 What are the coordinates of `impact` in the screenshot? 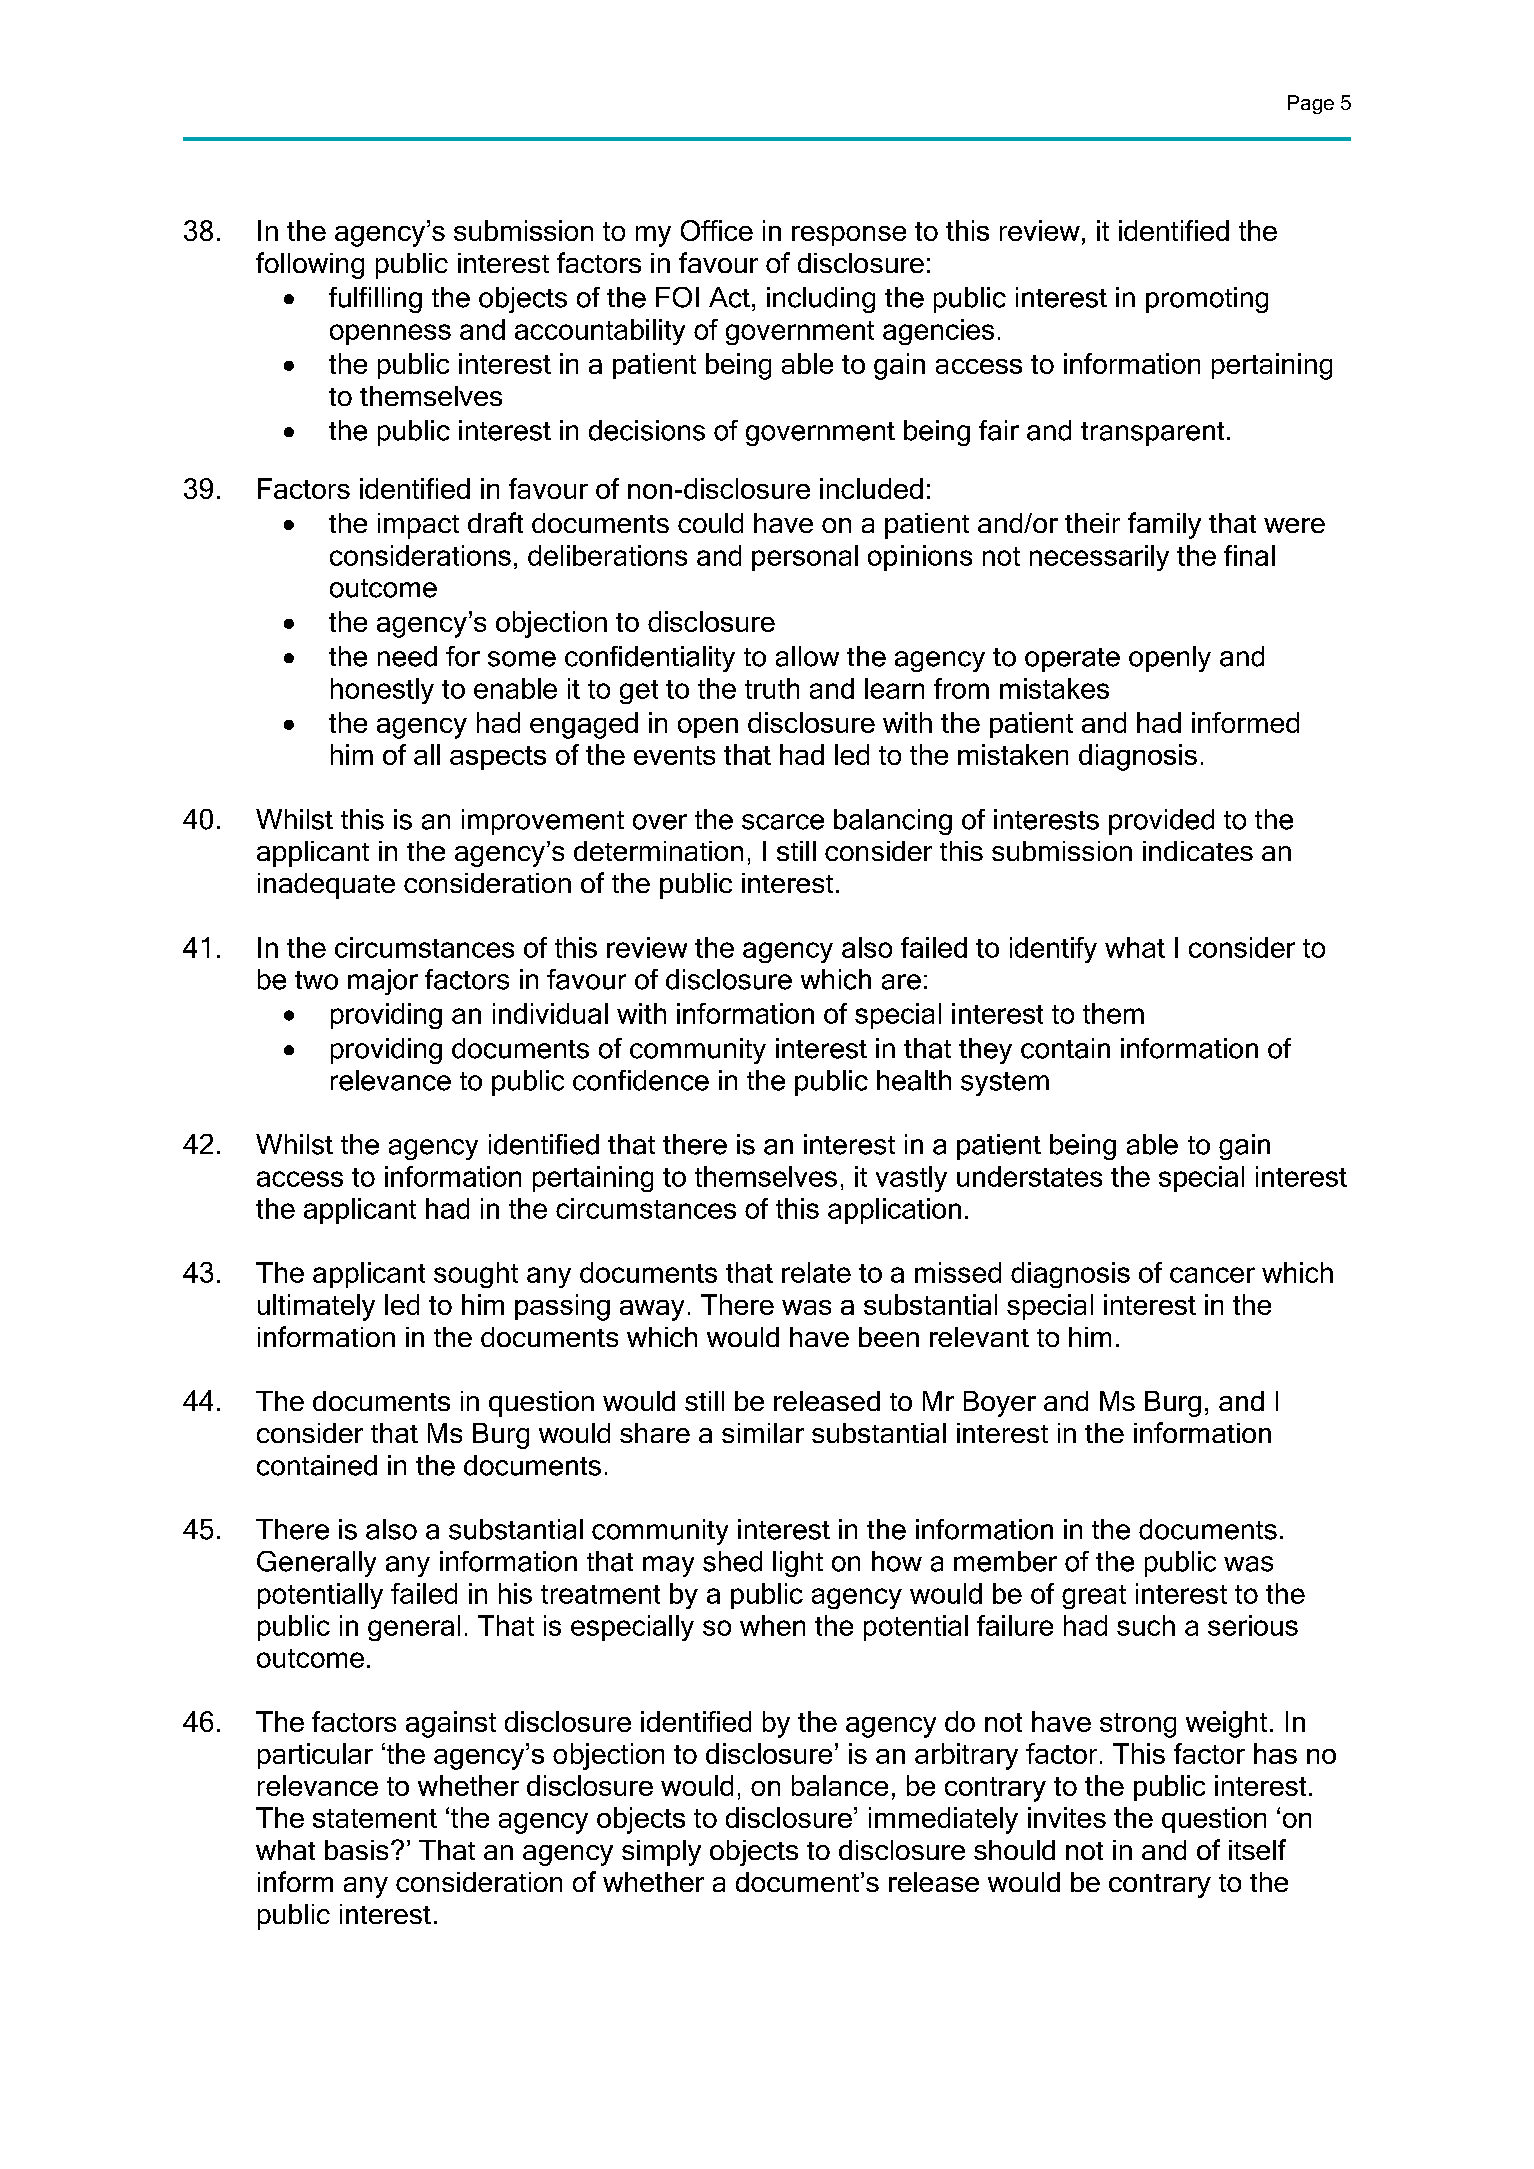 It's located at (418, 526).
